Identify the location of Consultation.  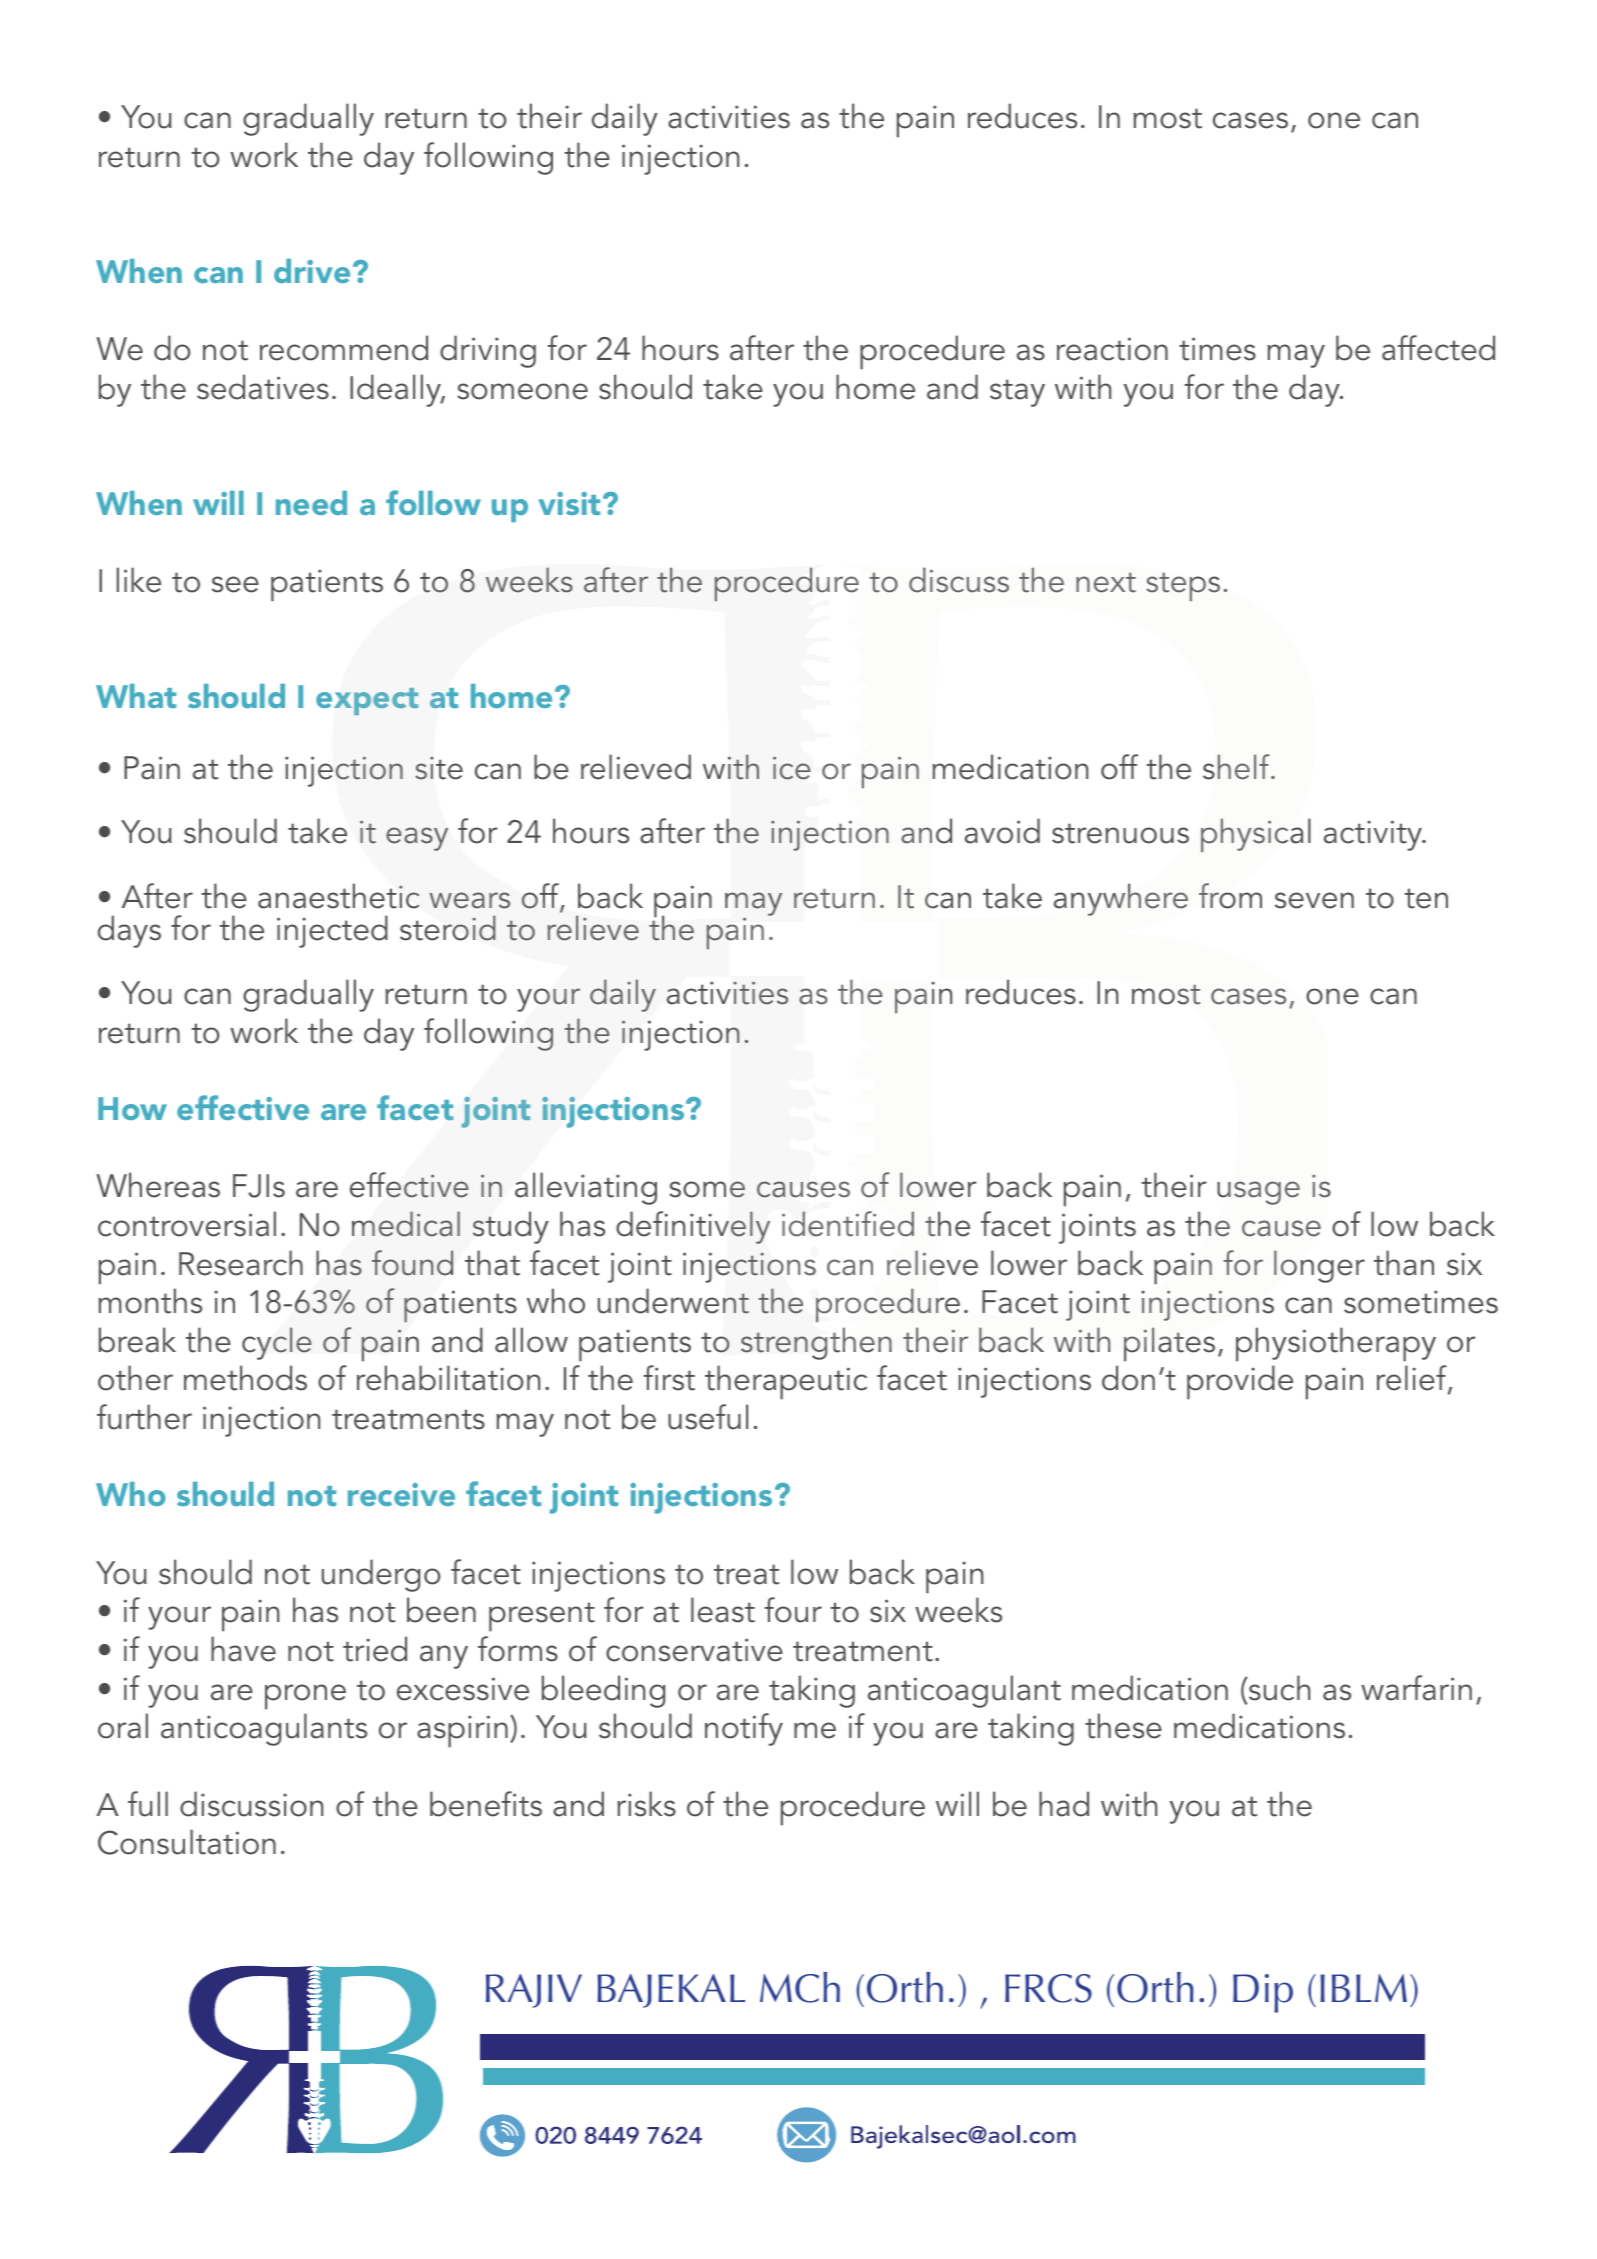
(187, 1842).
